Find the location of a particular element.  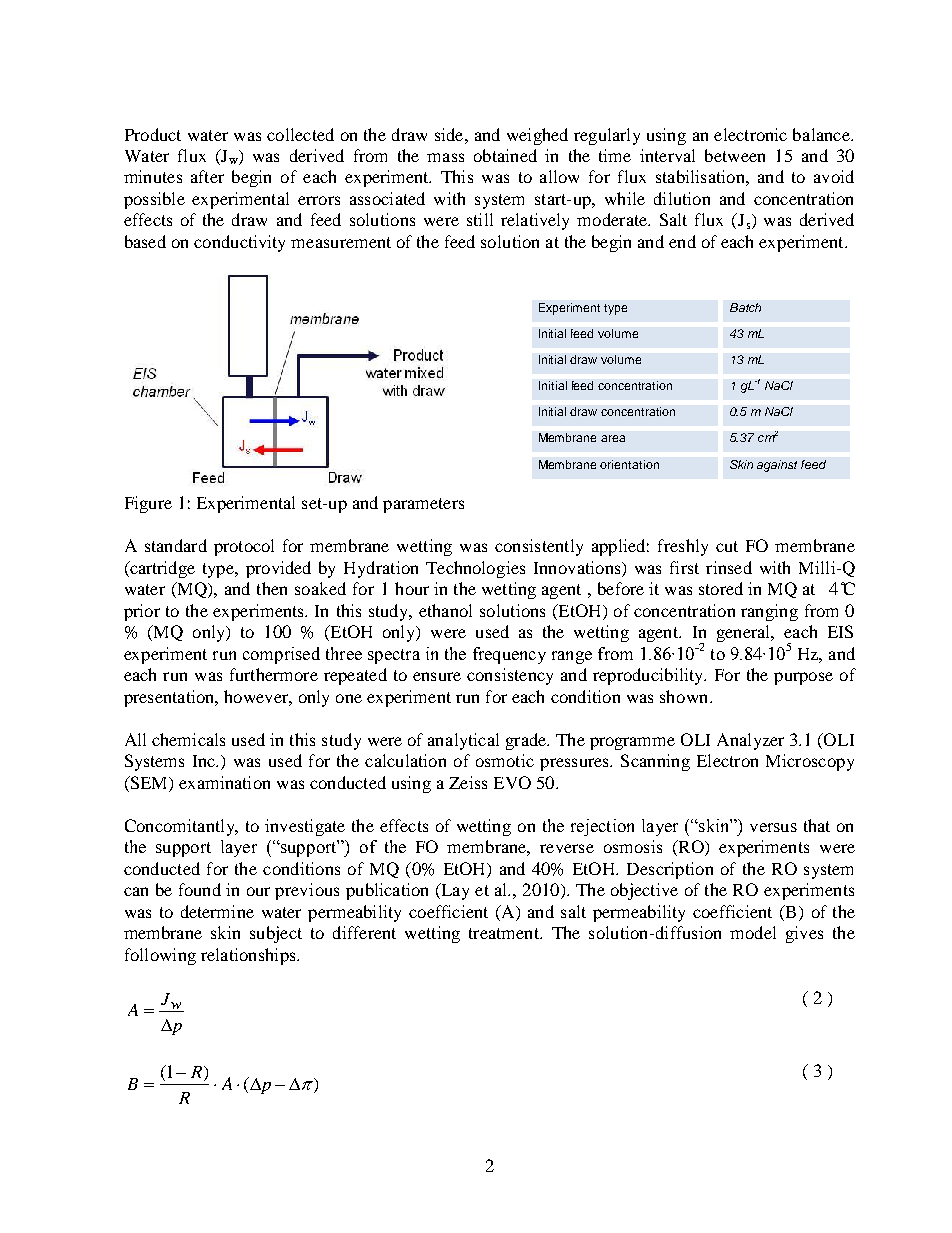

between is located at coordinates (735, 155).
